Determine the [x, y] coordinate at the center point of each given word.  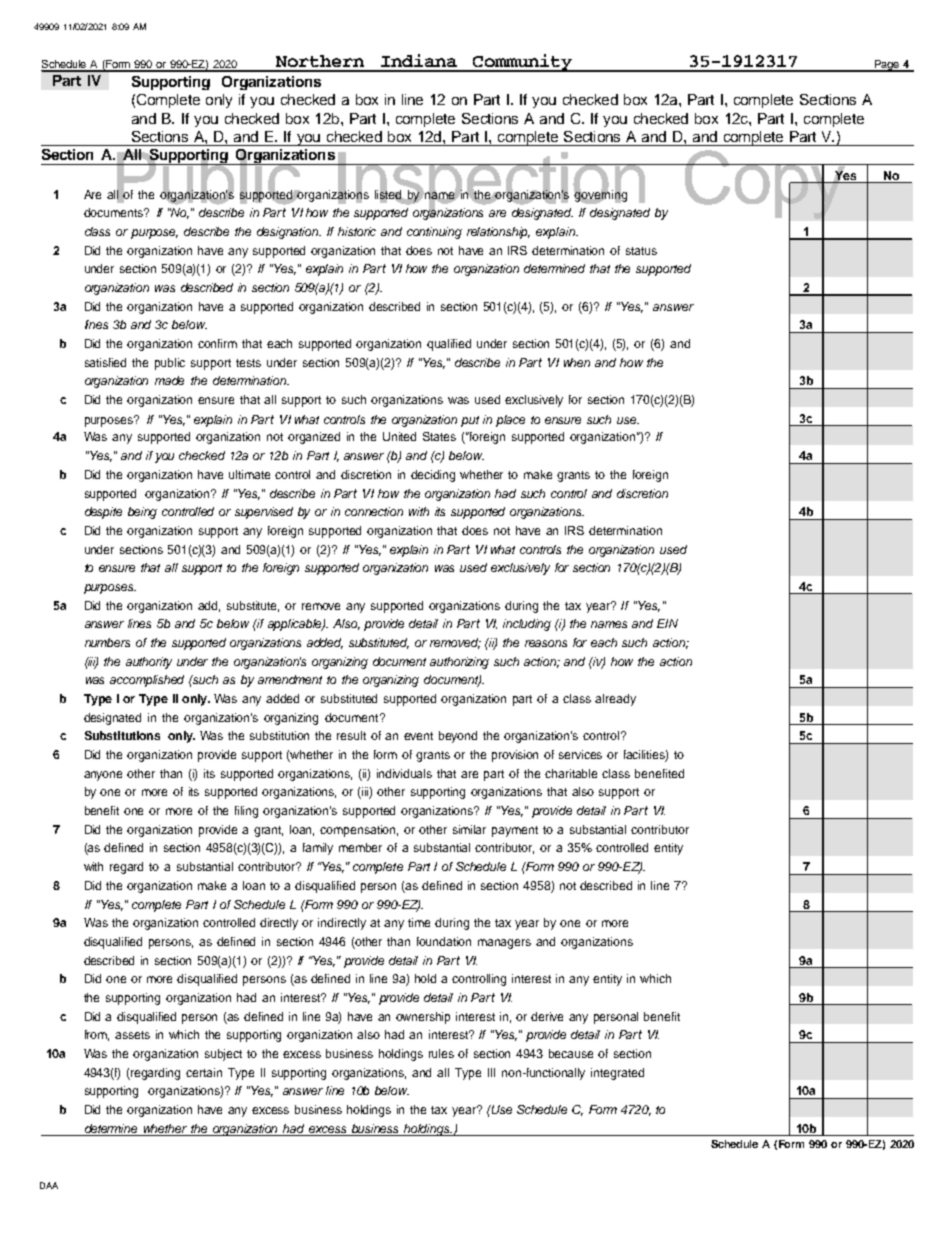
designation [289, 233]
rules [441, 1053]
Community [523, 63]
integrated [617, 1074]
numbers [107, 642]
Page [886, 66]
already [615, 700]
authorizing [459, 663]
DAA [49, 1185]
